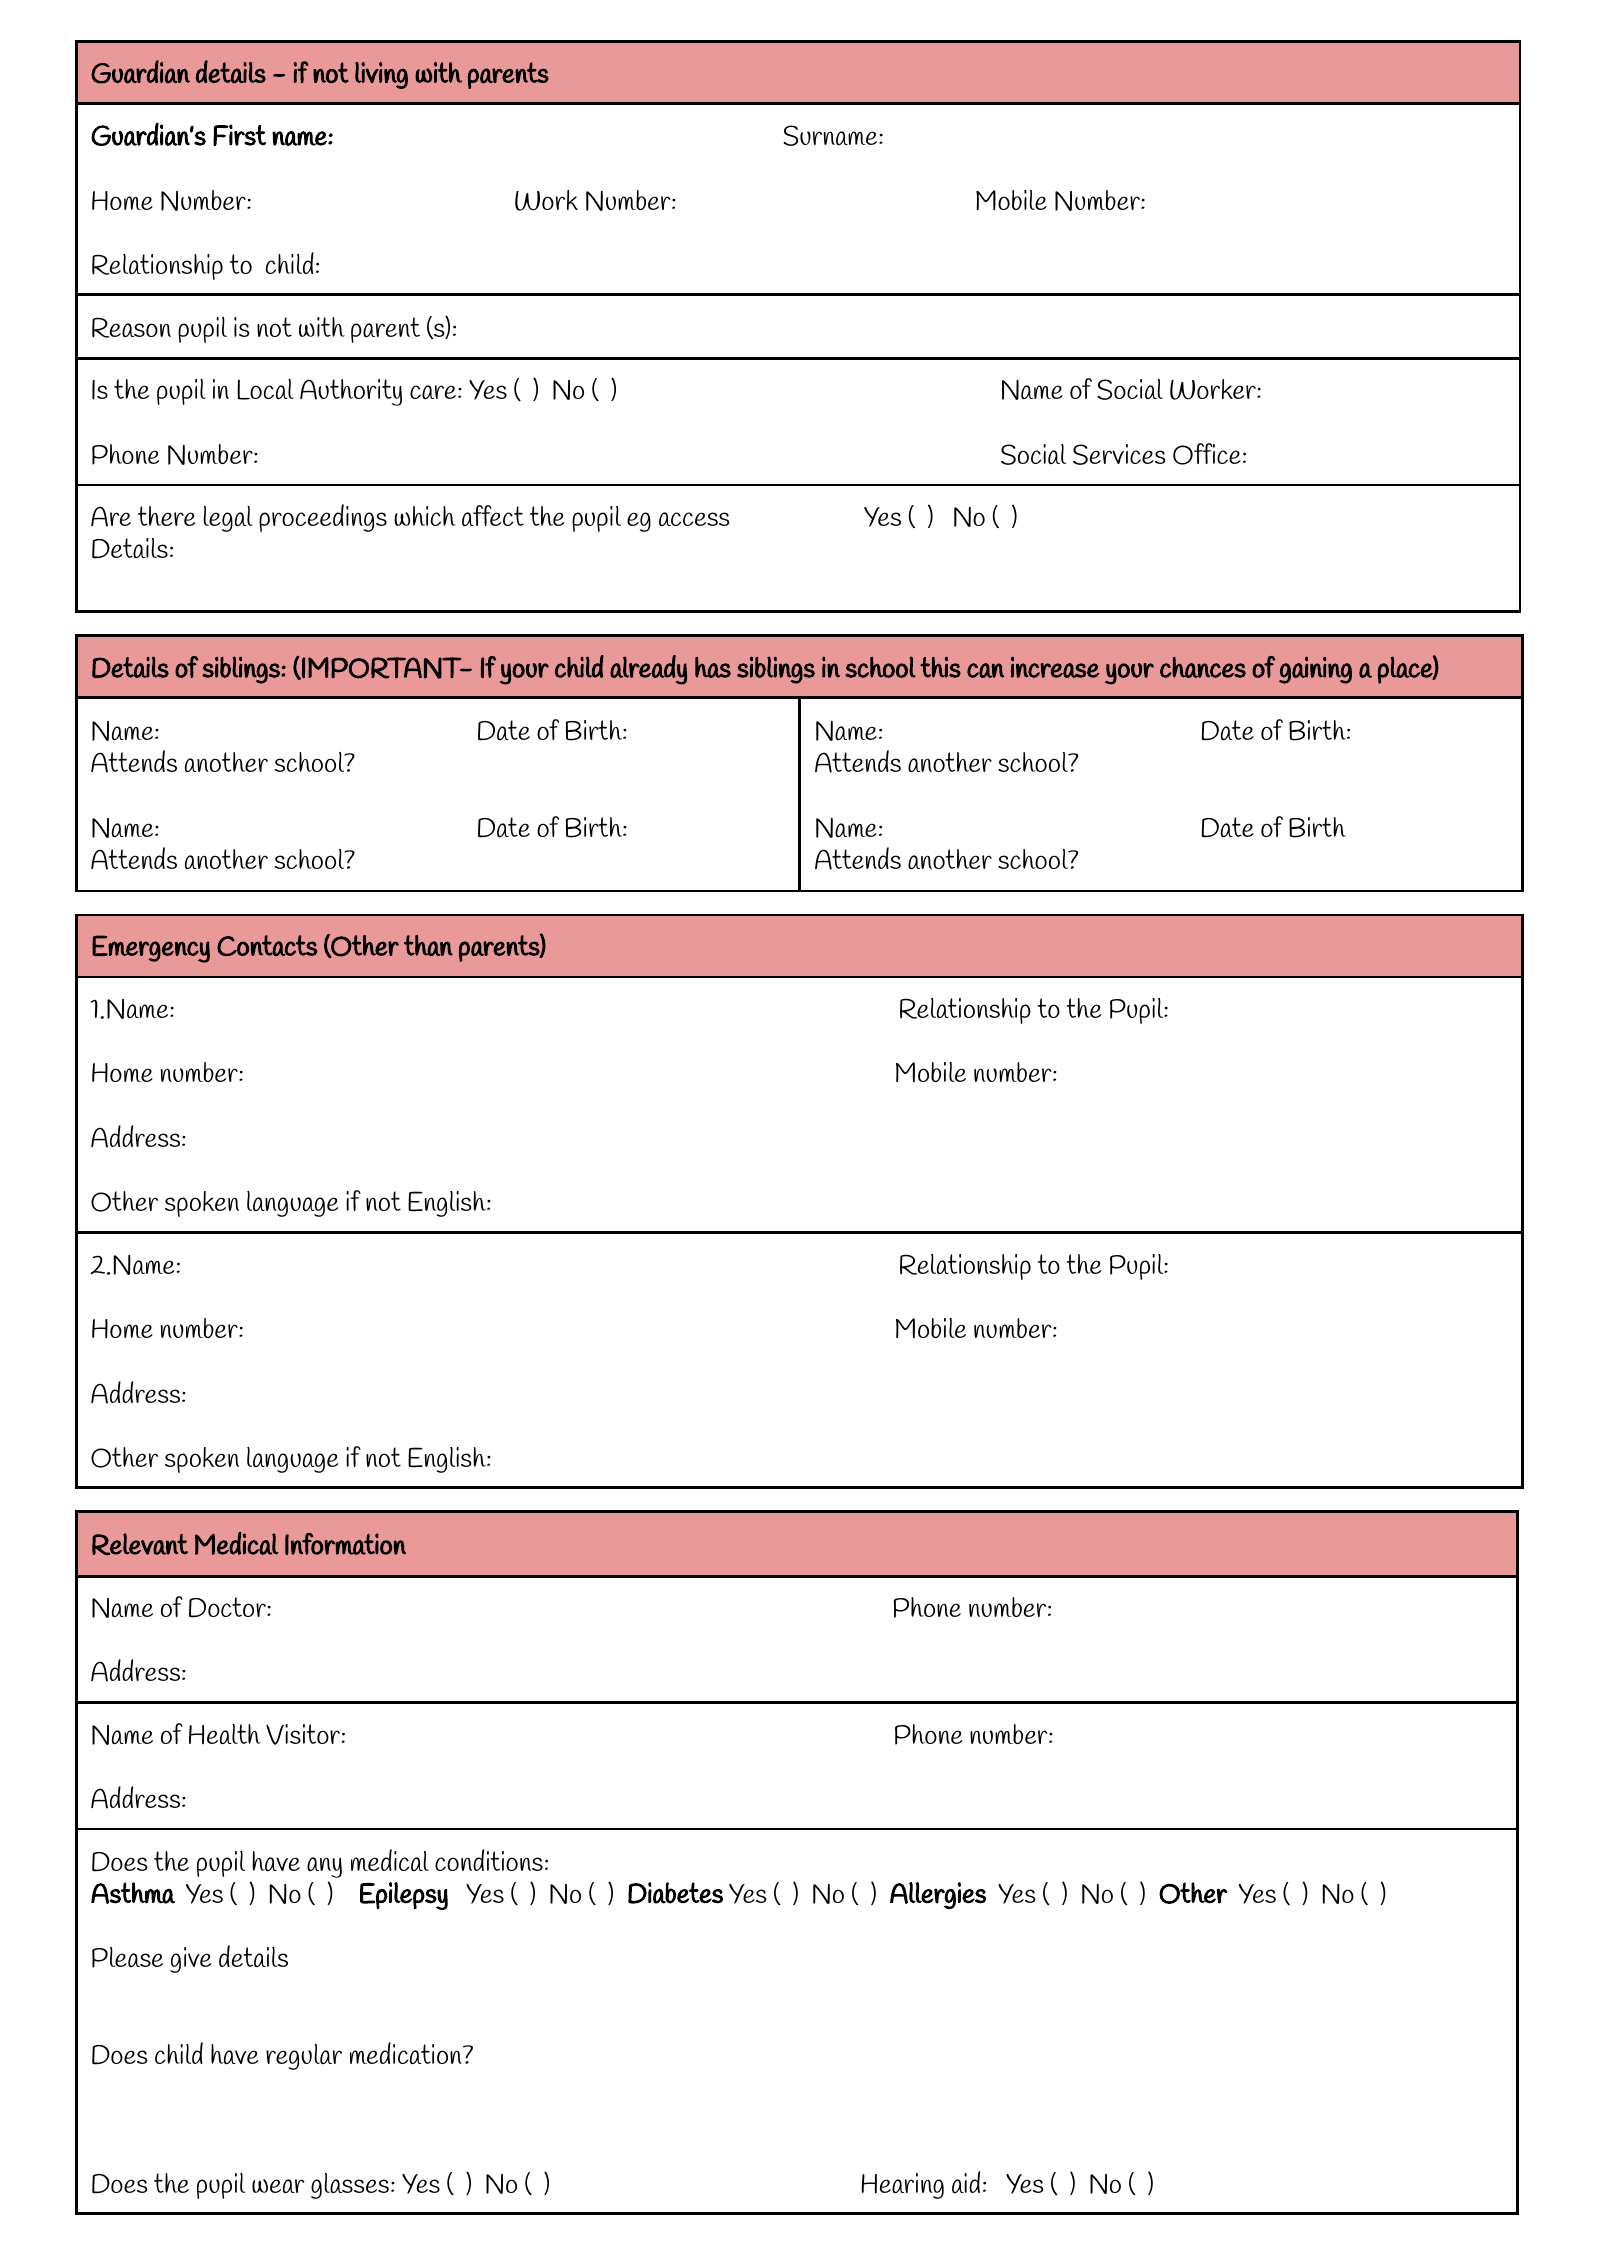  I want to click on wear, so click(278, 2186).
